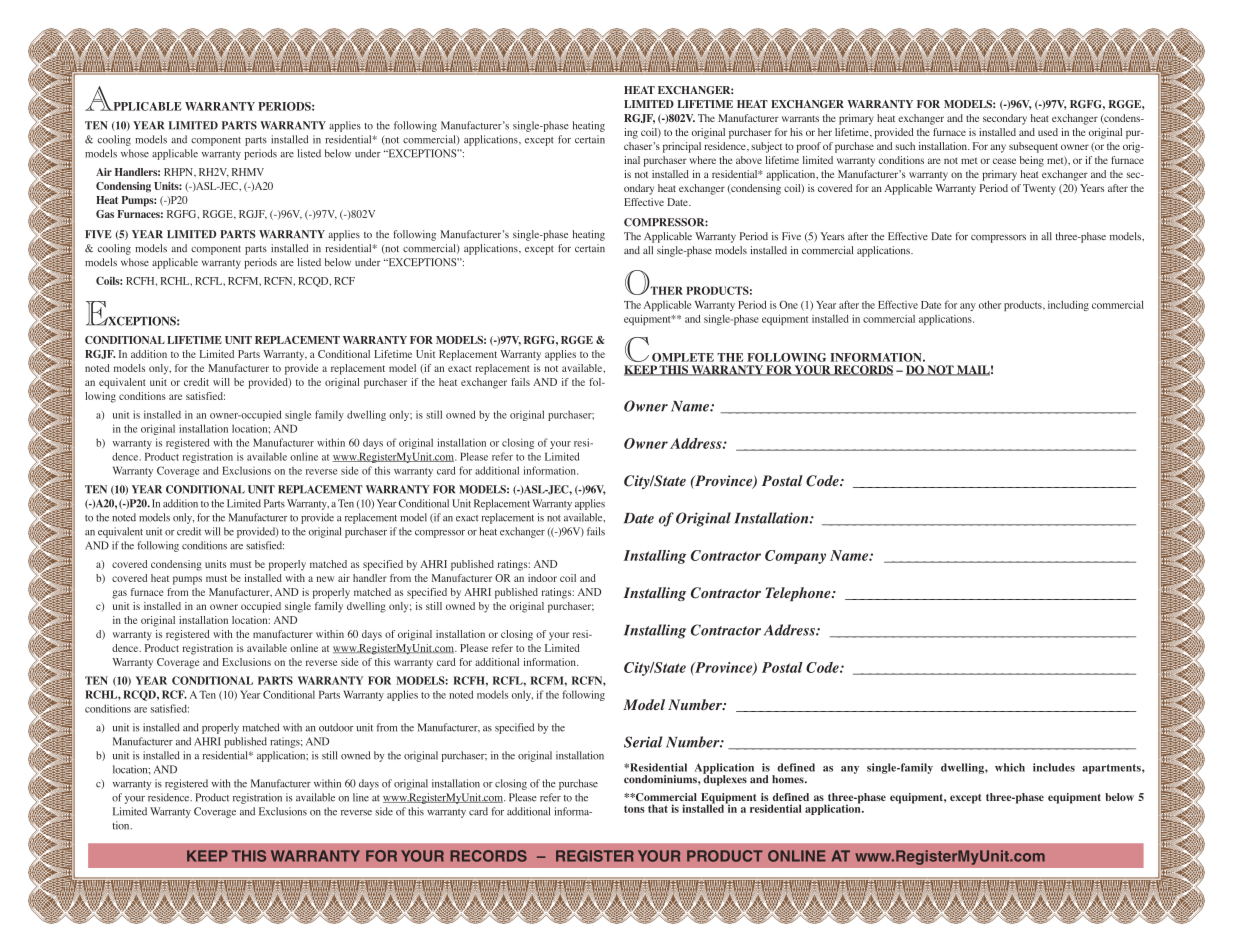 The height and width of the document is (952, 1233). Describe the element at coordinates (703, 160) in the document. I see `where` at that location.
